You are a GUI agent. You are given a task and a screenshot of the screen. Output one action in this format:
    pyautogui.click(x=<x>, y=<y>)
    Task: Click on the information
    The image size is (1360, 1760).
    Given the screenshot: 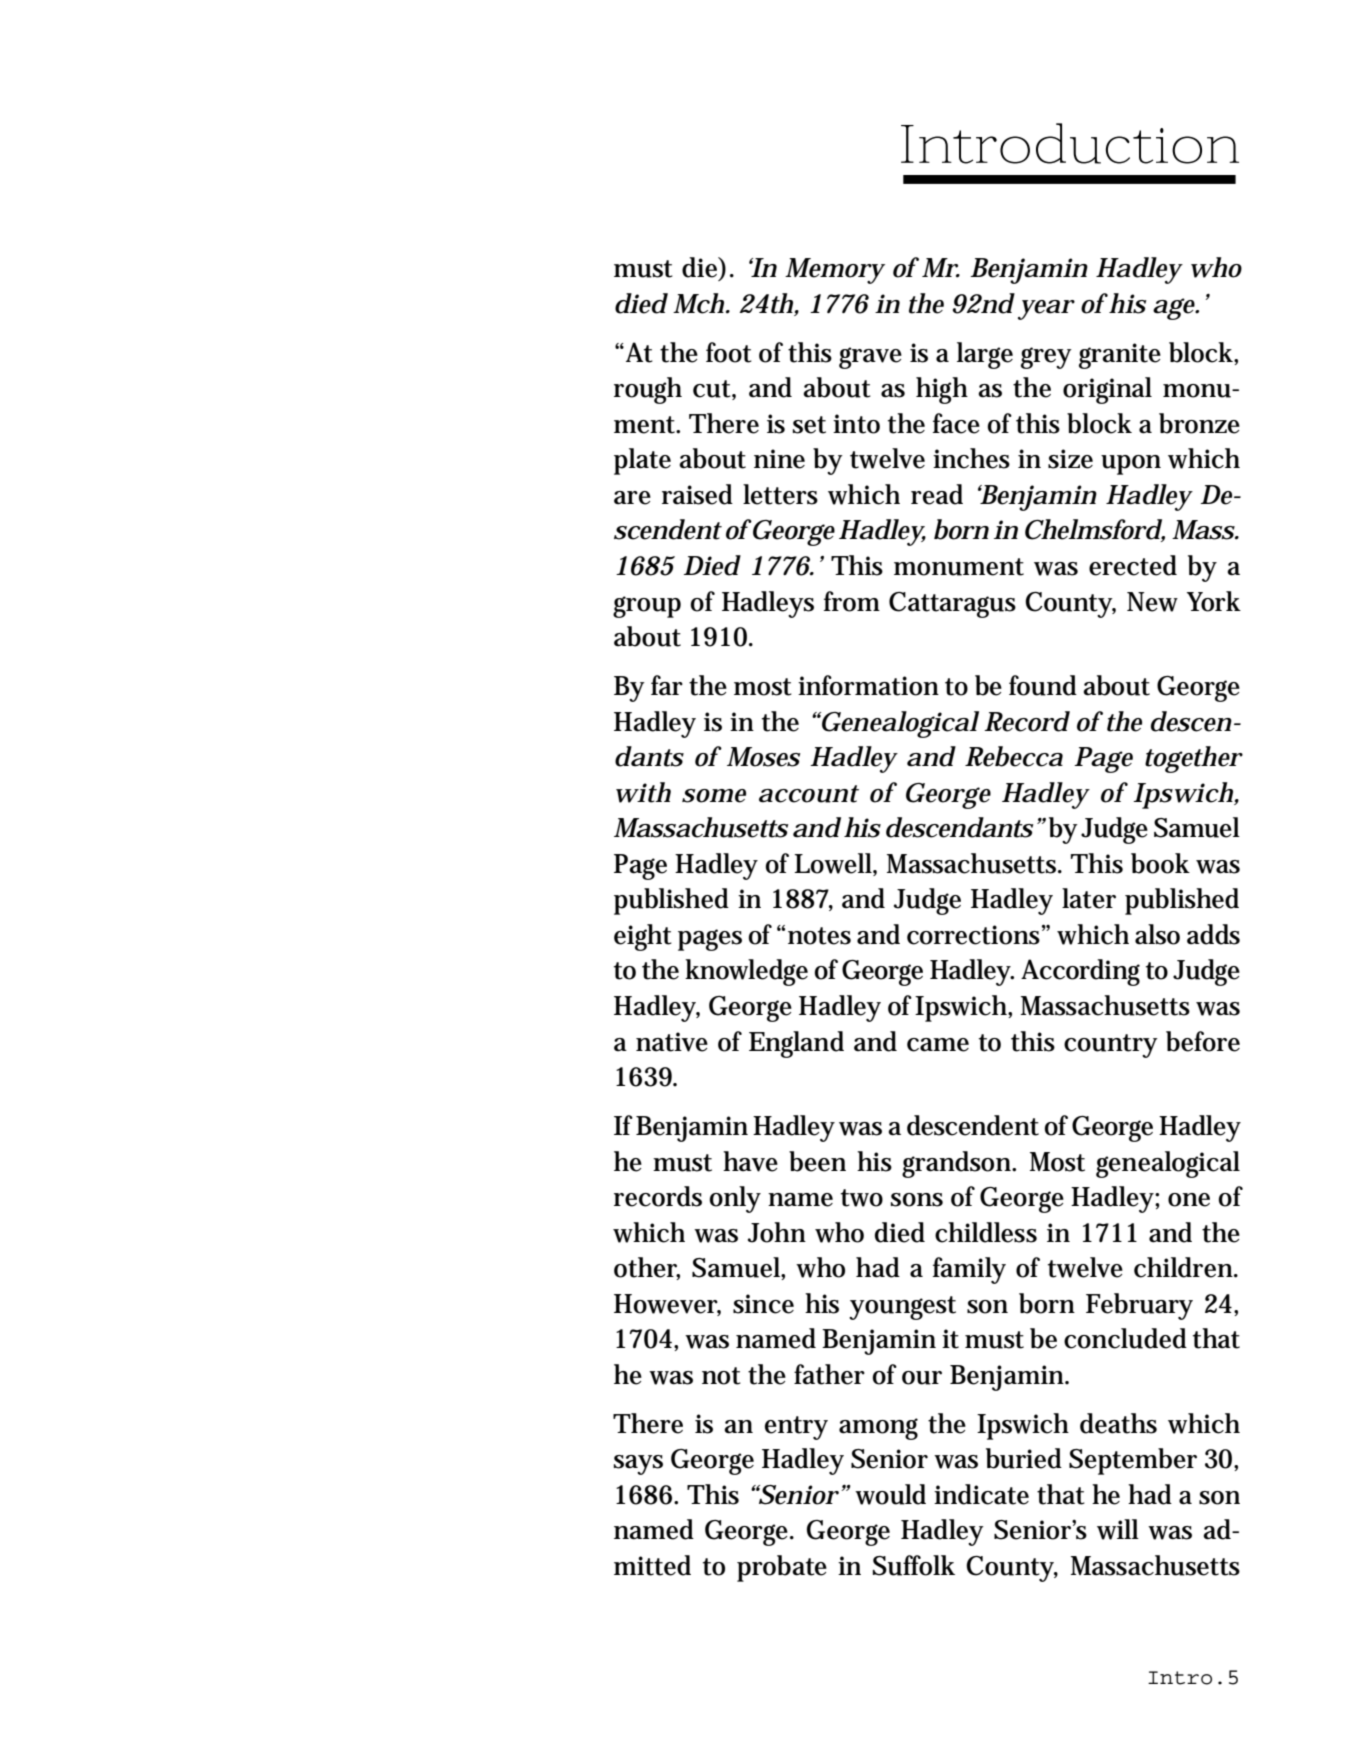 What is the action you would take?
    pyautogui.click(x=868, y=685)
